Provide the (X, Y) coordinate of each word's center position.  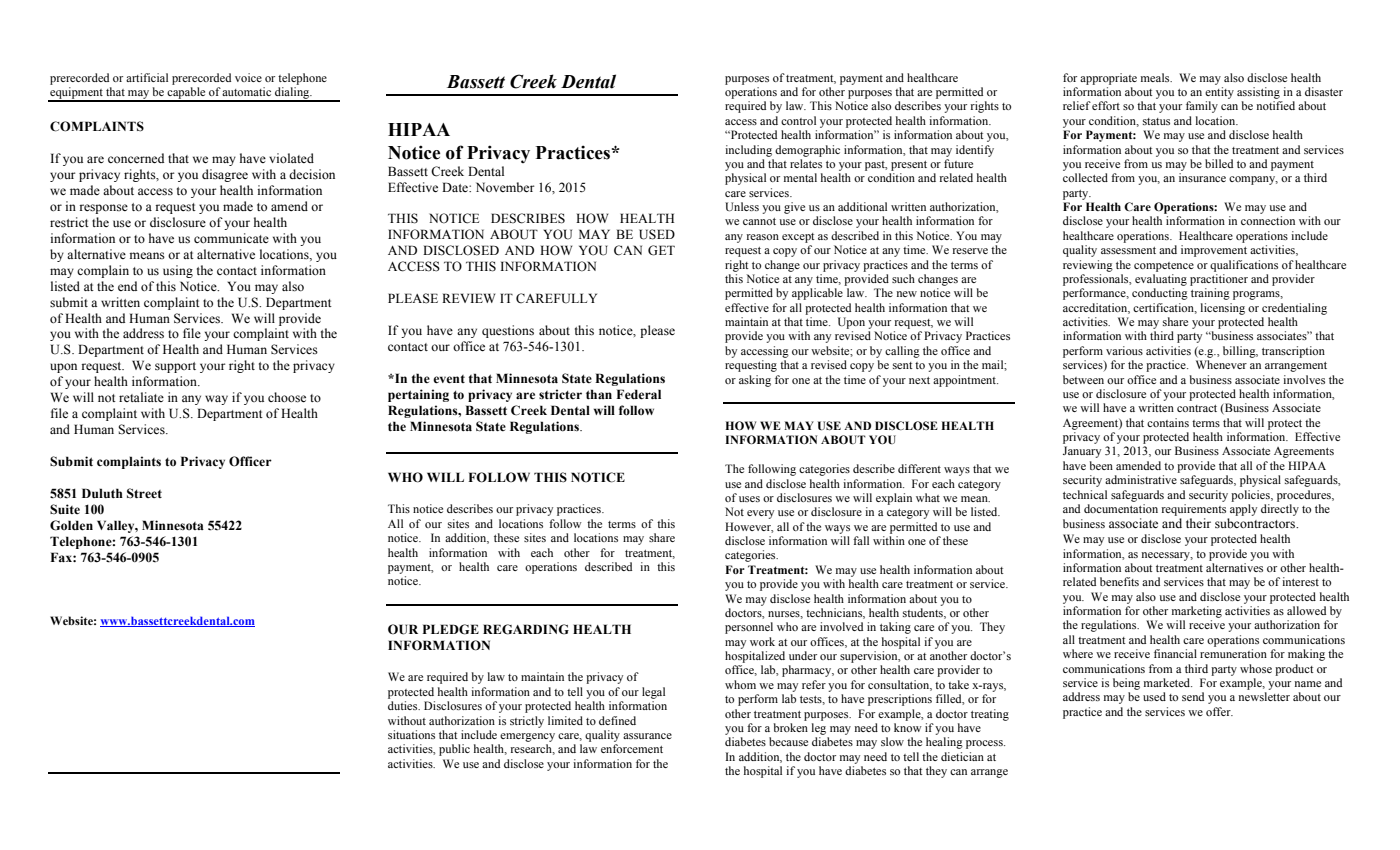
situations (411, 734)
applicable (817, 294)
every (760, 514)
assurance (647, 736)
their (1198, 523)
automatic (246, 91)
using (178, 271)
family (1202, 107)
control (798, 120)
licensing (1223, 309)
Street (144, 493)
